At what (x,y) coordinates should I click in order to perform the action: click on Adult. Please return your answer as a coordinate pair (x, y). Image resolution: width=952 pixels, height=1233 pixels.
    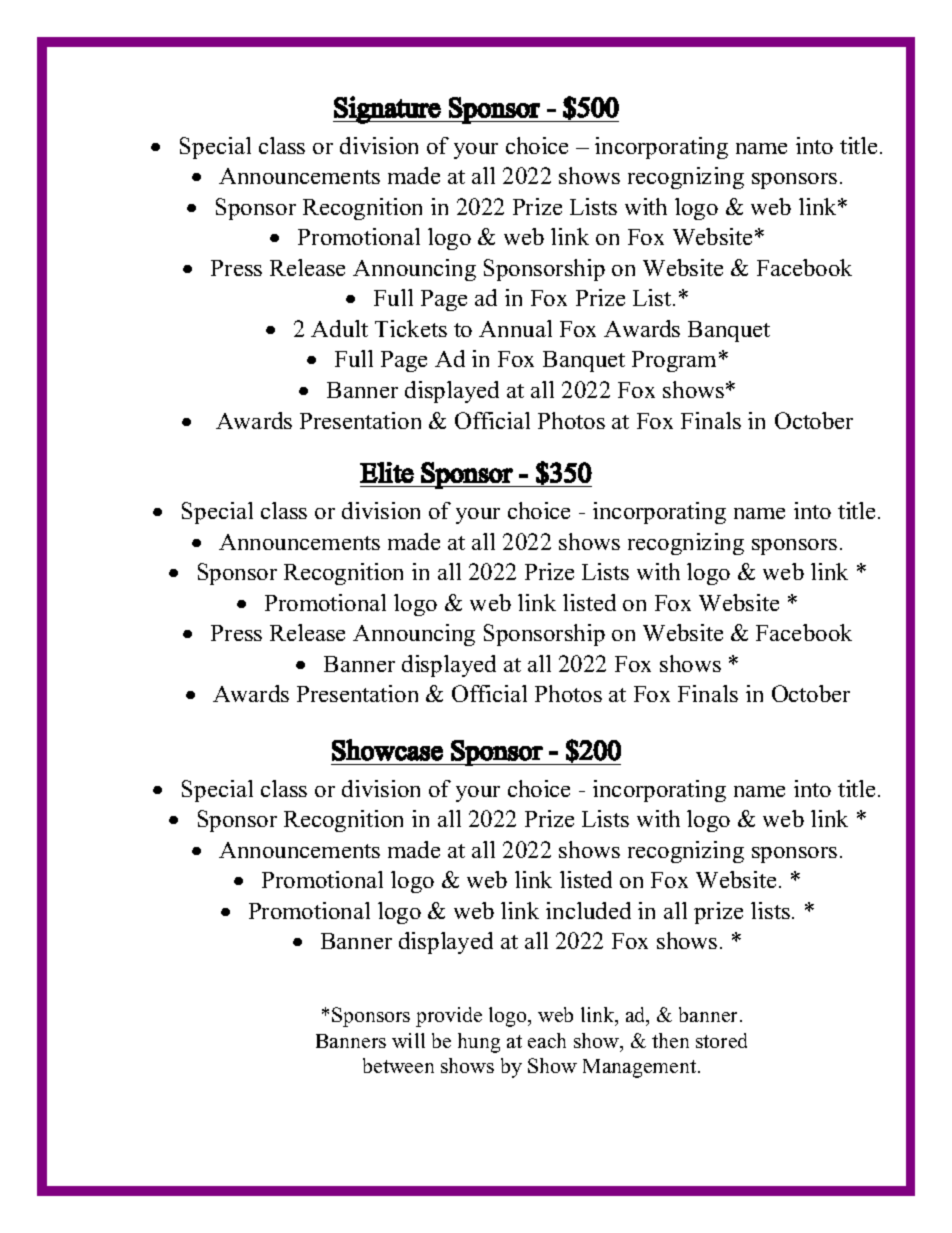
    Looking at the image, I should click on (339, 328).
